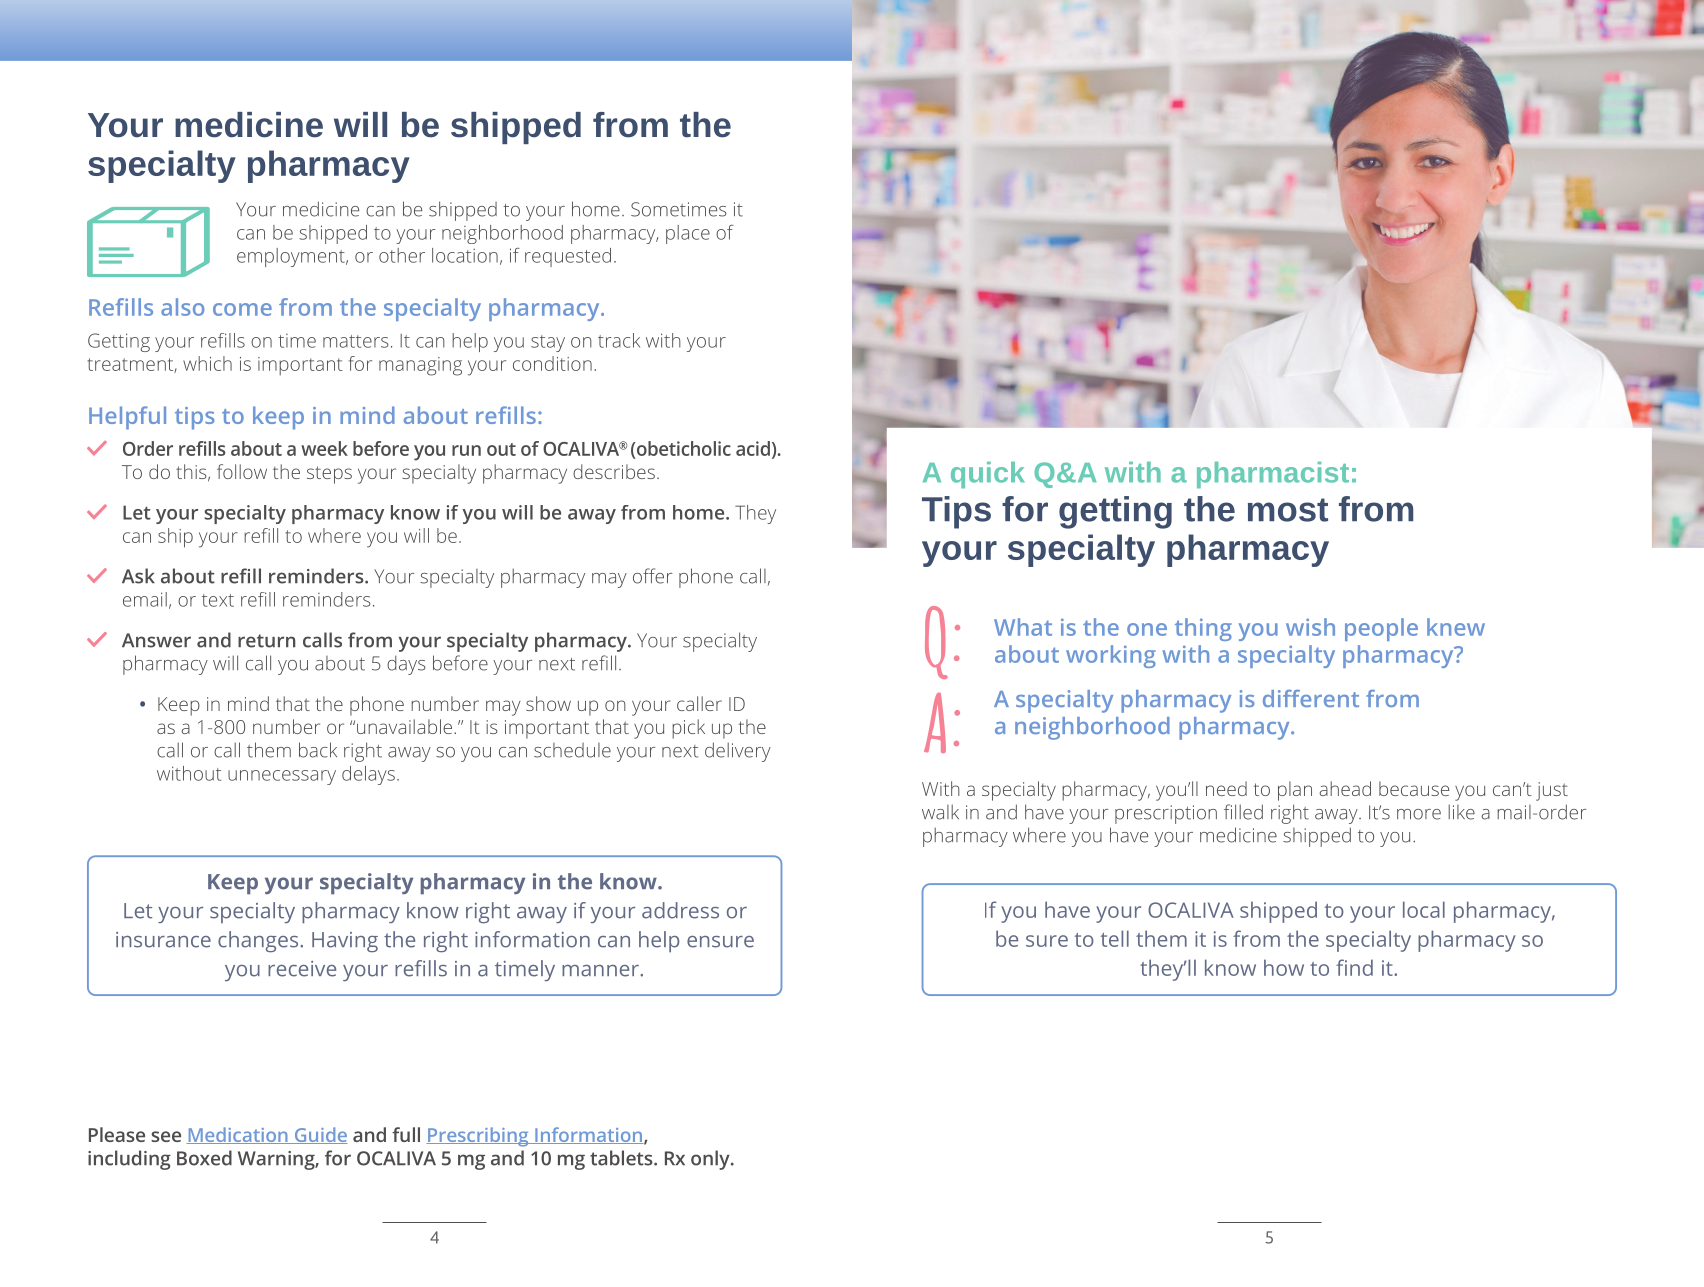 This page has width=1704, height=1287. Describe the element at coordinates (1288, 510) in the page. I see `most` at that location.
